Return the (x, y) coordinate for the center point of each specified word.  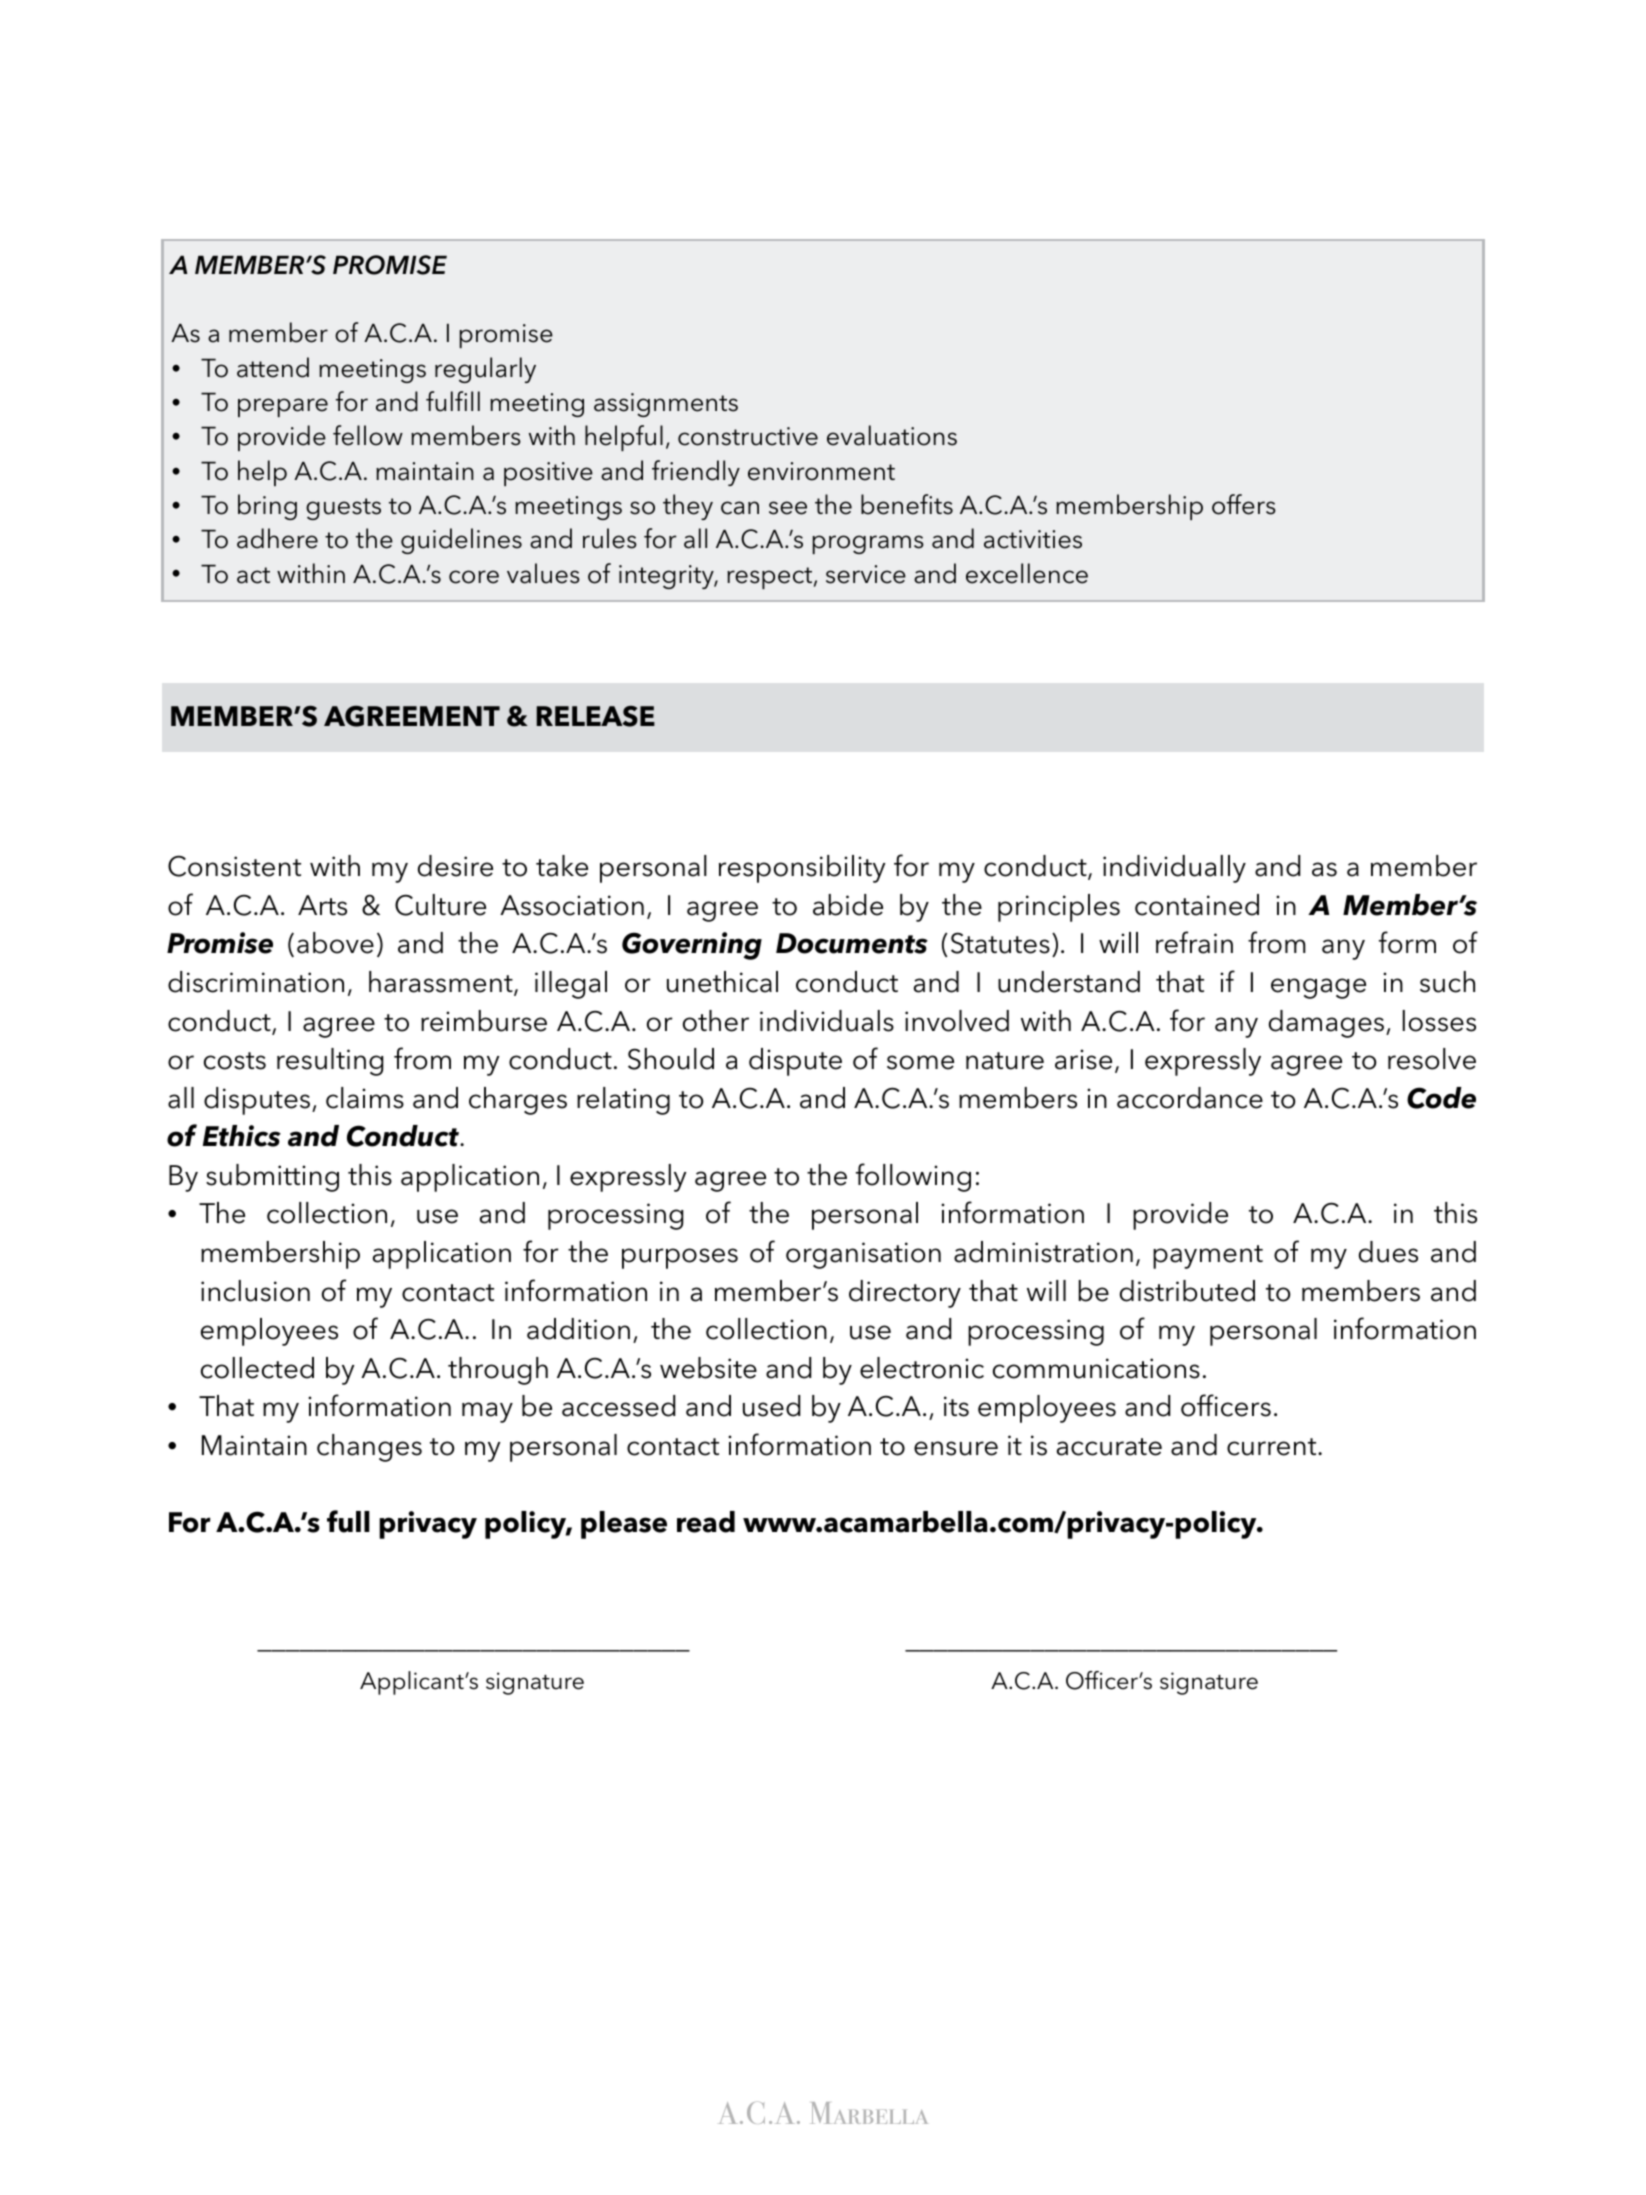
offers (1244, 504)
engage (1318, 988)
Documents (852, 943)
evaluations (892, 435)
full (348, 1521)
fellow (368, 435)
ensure (956, 1448)
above (335, 943)
